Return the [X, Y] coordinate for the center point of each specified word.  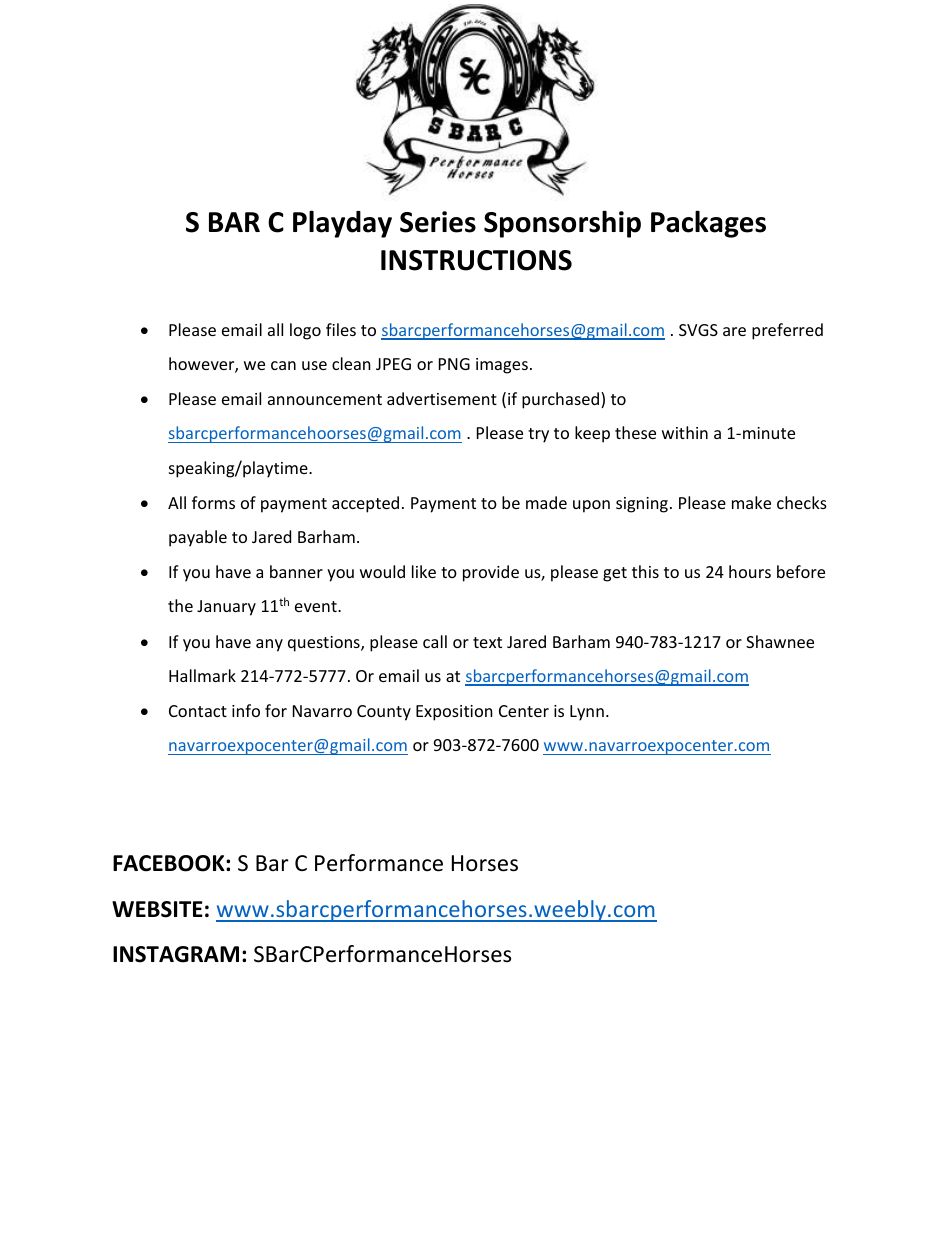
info [246, 710]
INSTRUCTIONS [476, 260]
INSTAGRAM [176, 954]
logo [305, 331]
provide [491, 573]
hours [750, 571]
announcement [325, 399]
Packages [708, 224]
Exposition [454, 713]
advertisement [442, 398]
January [226, 608]
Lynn [587, 713]
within [685, 432]
